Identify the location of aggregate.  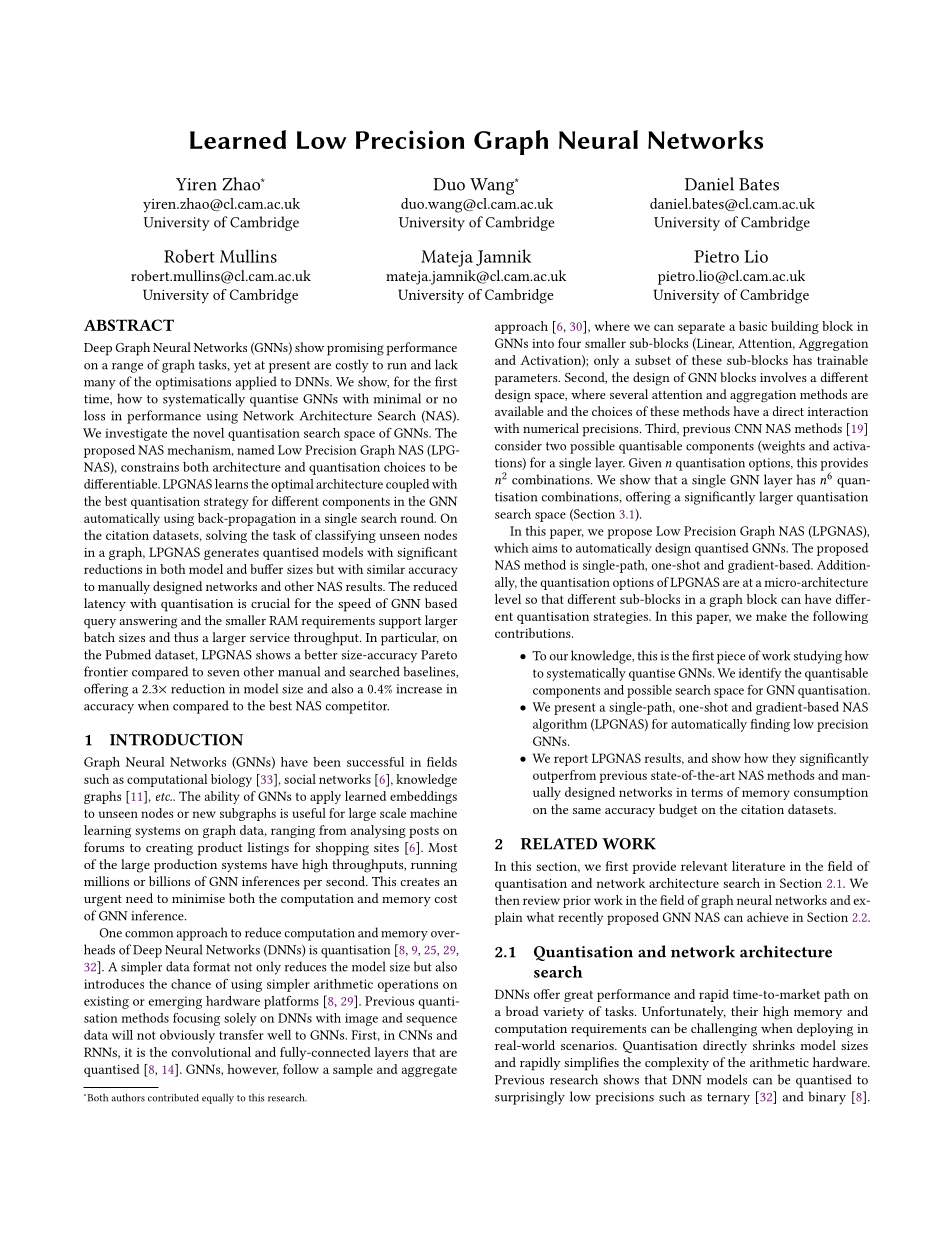
(429, 1071).
